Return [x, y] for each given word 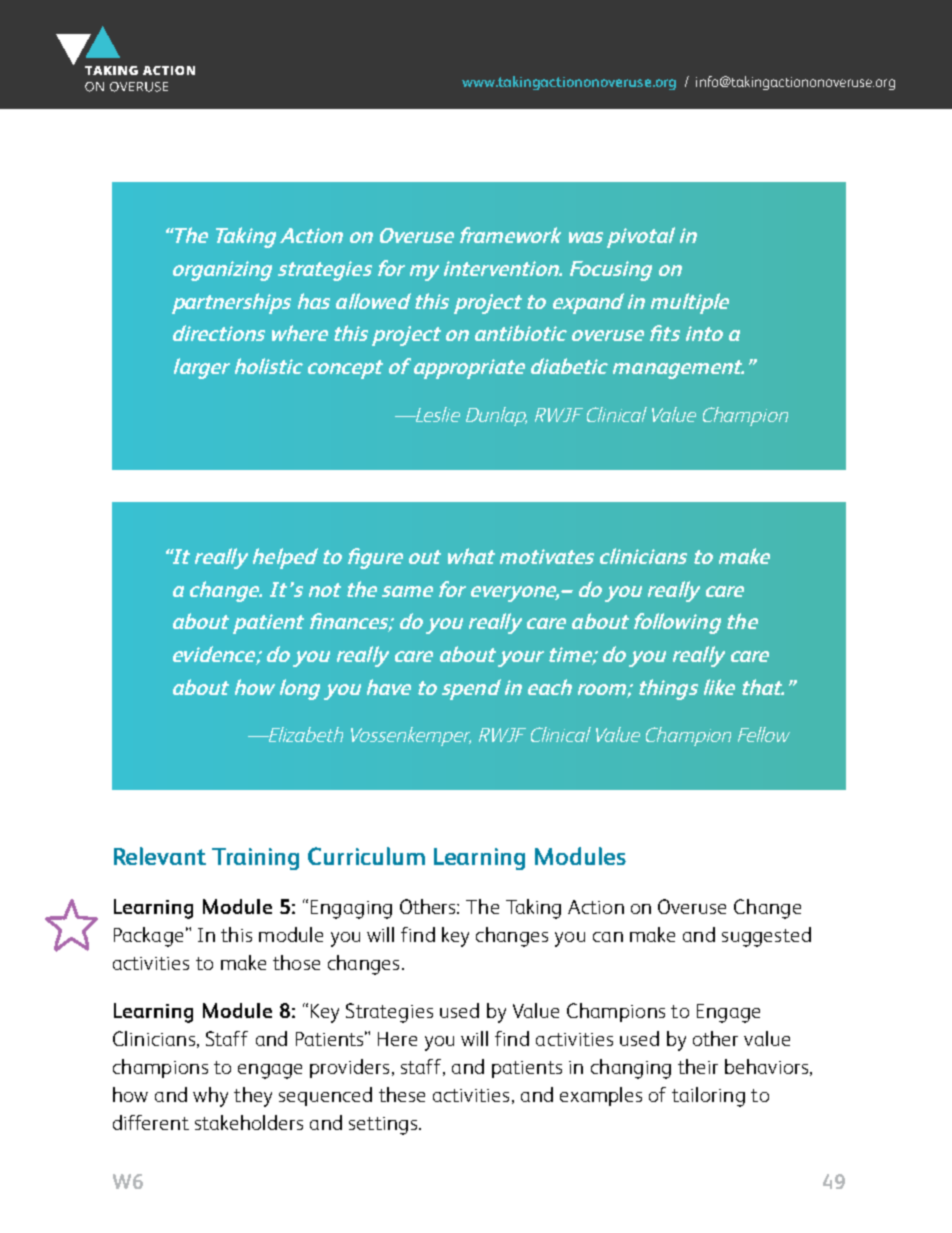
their [698, 1066]
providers [349, 1068]
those [296, 962]
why [210, 1097]
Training [255, 859]
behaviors [766, 1066]
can [608, 937]
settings [384, 1126]
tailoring [708, 1097]
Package [148, 937]
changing [631, 1069]
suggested [766, 937]
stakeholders [249, 1122]
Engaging [351, 909]
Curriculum [366, 856]
